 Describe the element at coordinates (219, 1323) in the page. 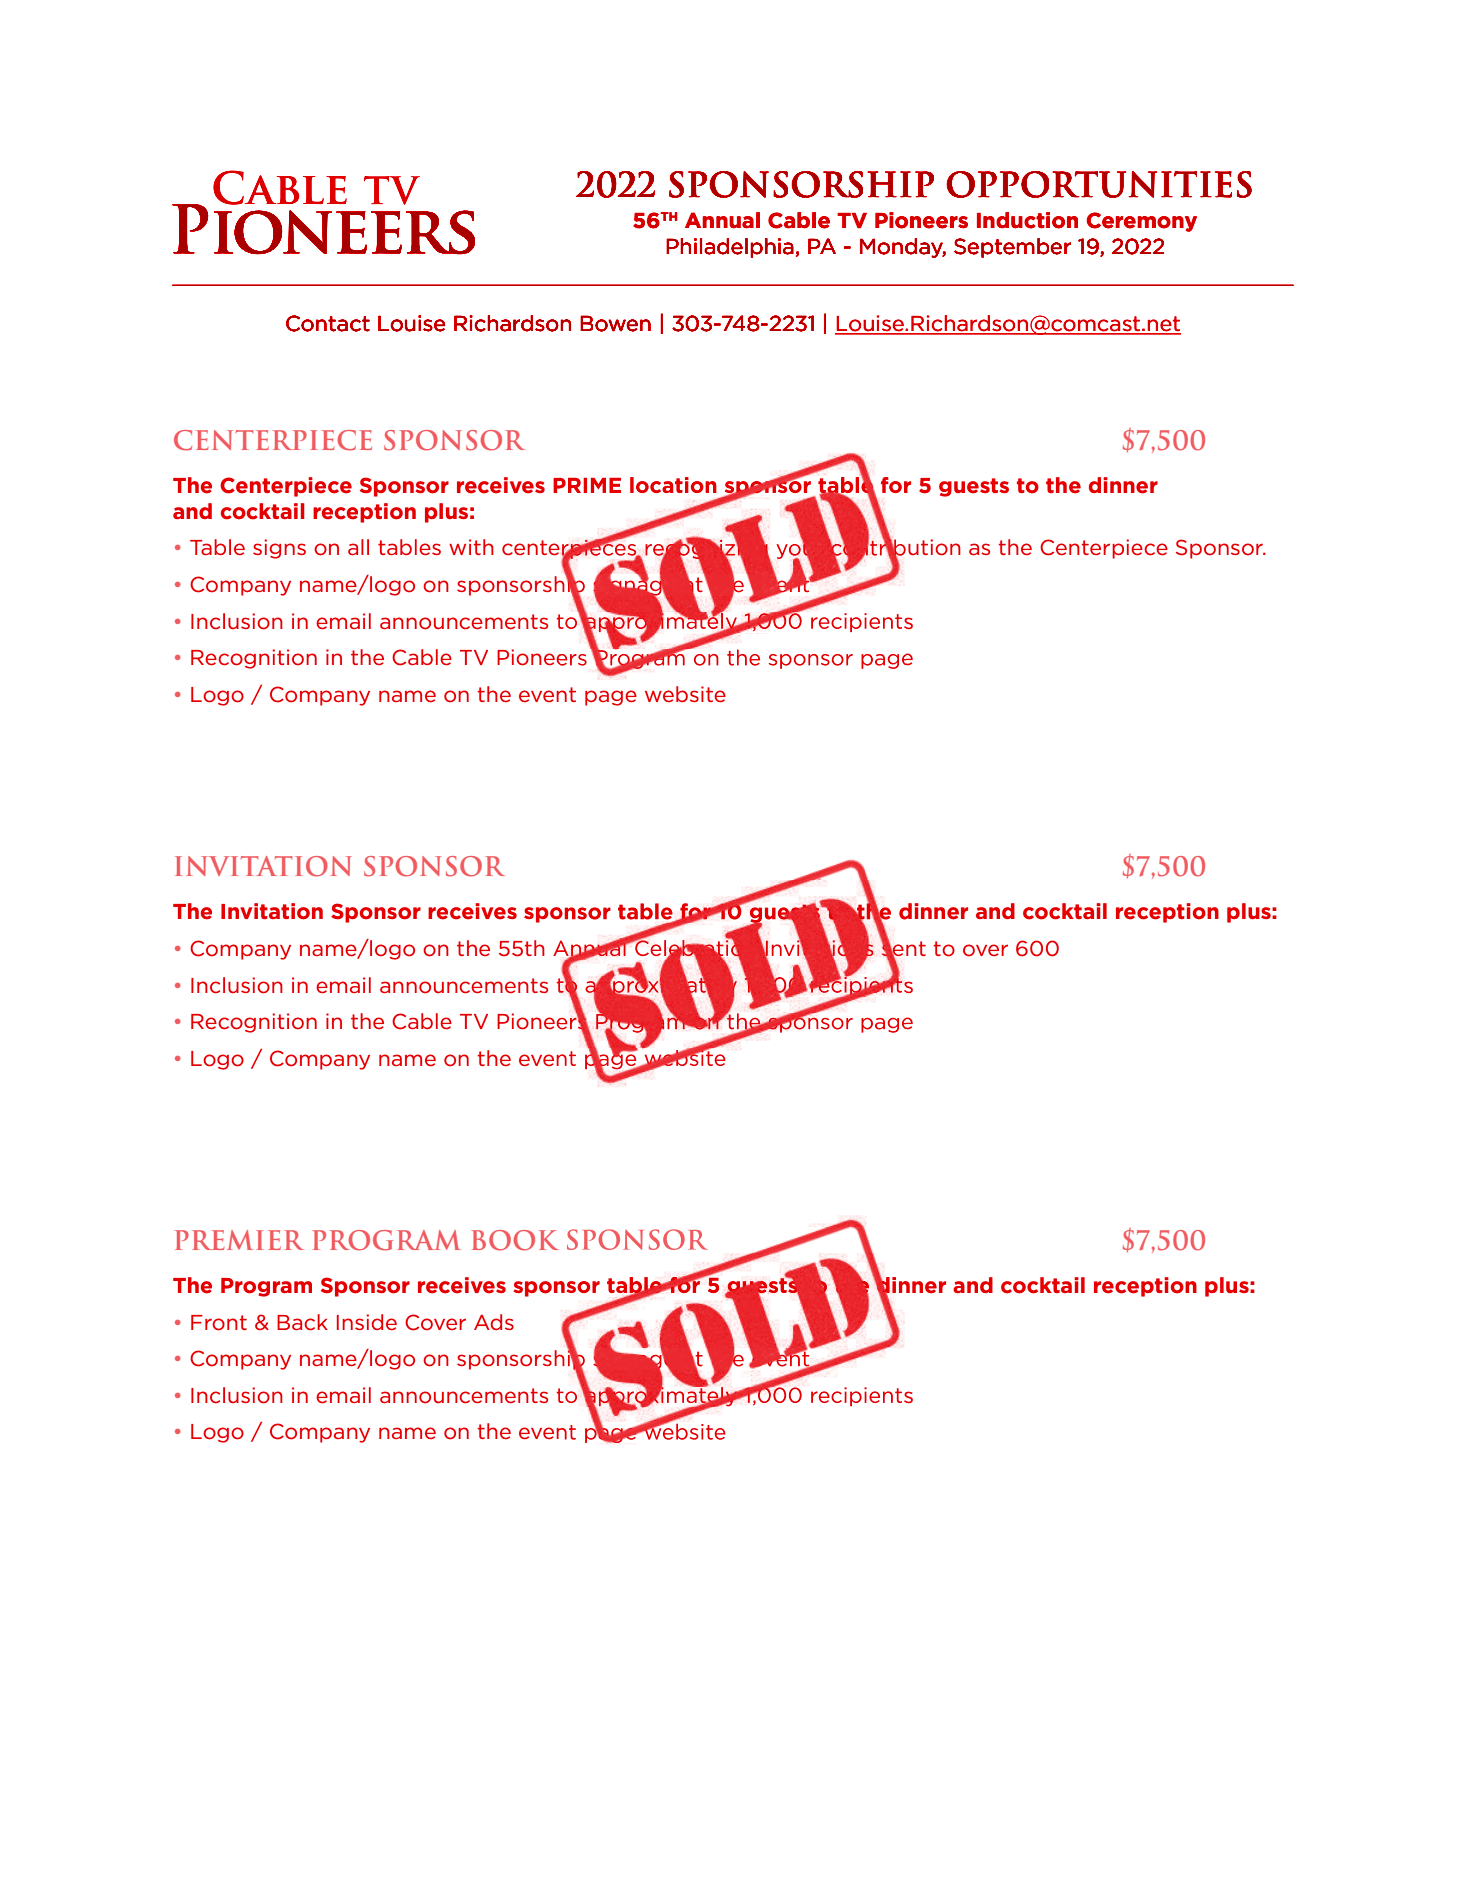

I see `Front` at that location.
